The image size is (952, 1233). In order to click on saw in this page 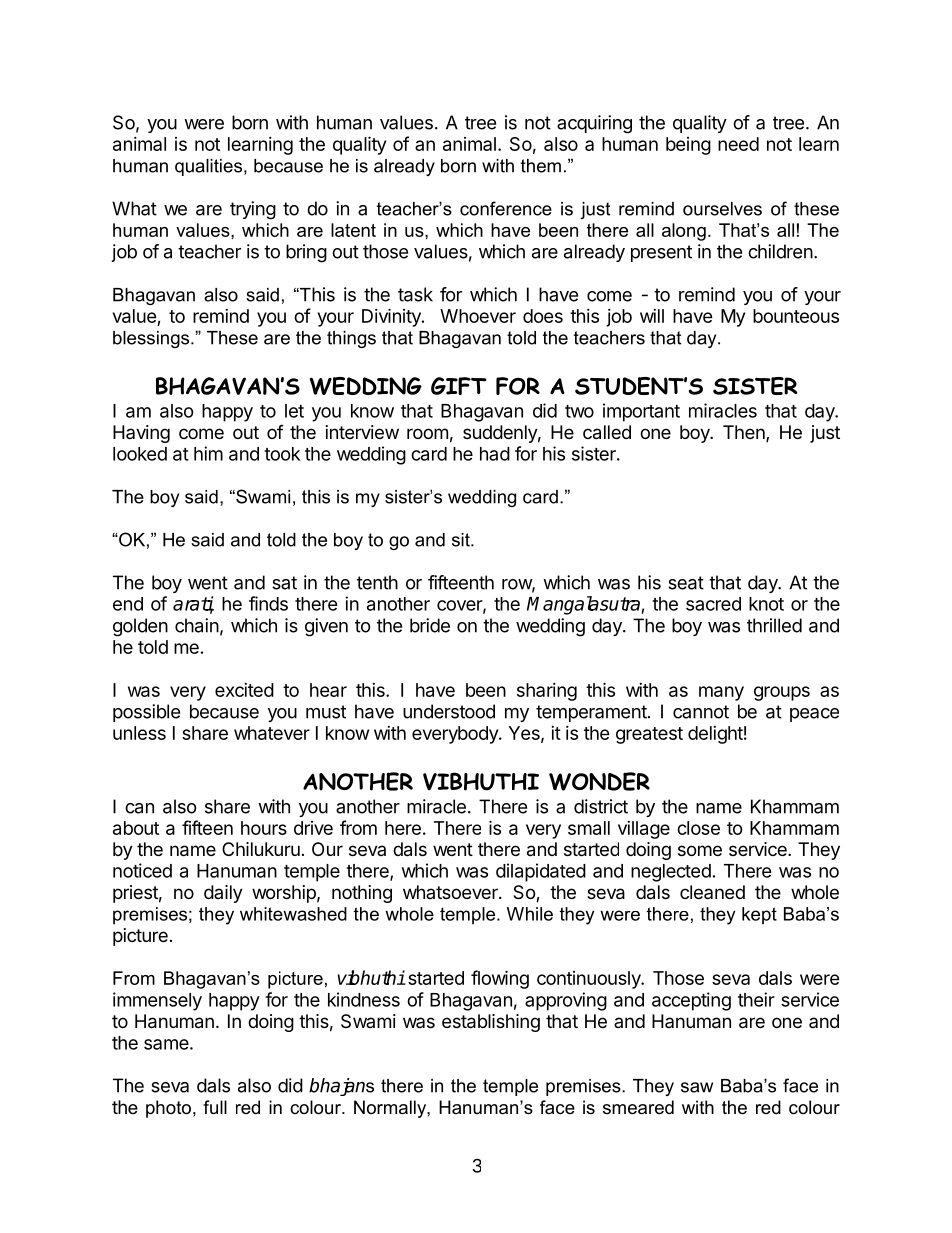, I will do `click(697, 1087)`.
